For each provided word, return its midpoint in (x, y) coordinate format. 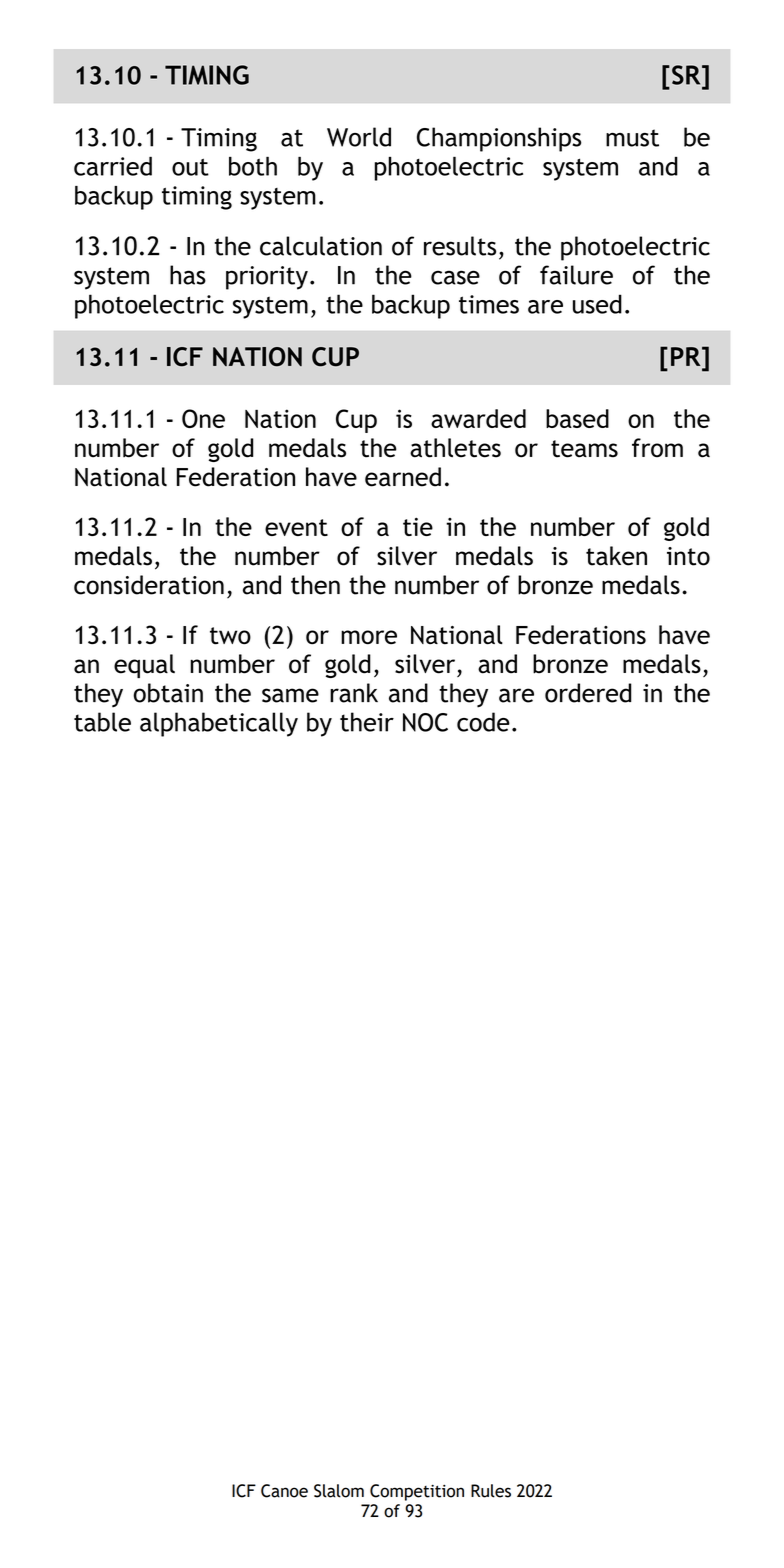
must (632, 138)
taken (616, 556)
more (369, 637)
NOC (425, 722)
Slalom (339, 1491)
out (190, 167)
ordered (588, 693)
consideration (149, 585)
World (359, 137)
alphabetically (219, 724)
